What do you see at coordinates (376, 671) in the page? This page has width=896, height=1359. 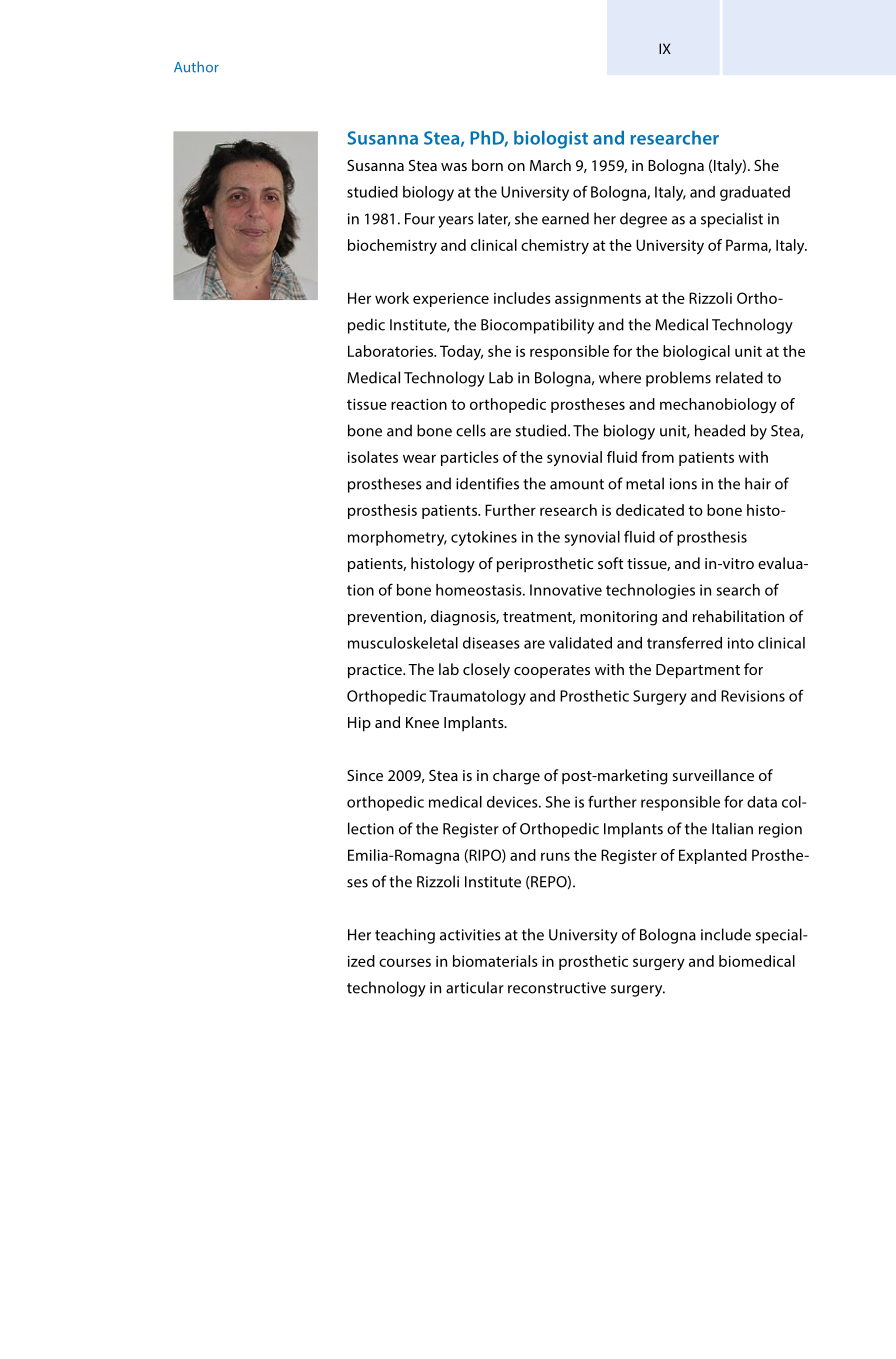 I see `practice` at bounding box center [376, 671].
